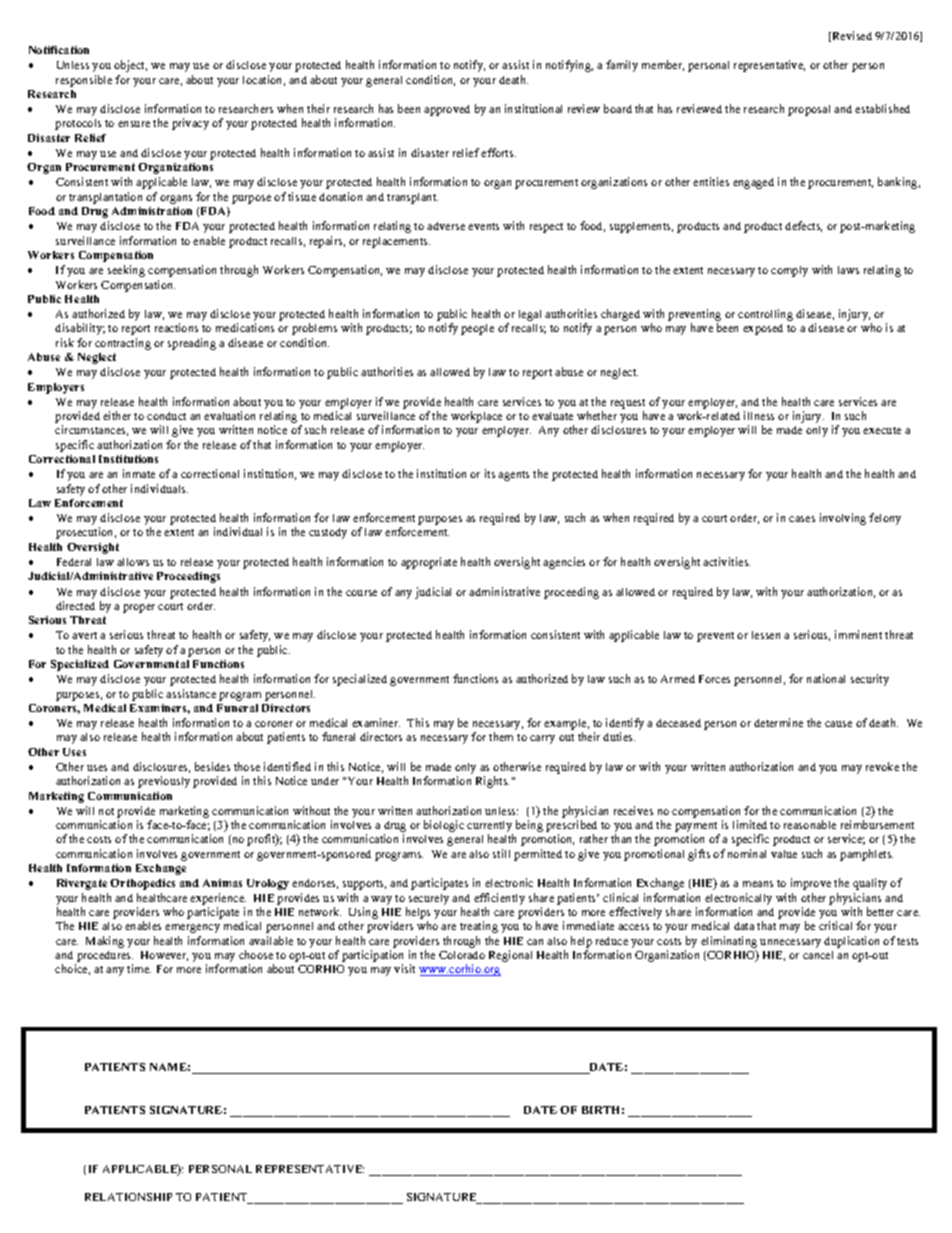 Image resolution: width=952 pixels, height=1233 pixels. Describe the element at coordinates (130, 66) in the image. I see `object` at that location.
